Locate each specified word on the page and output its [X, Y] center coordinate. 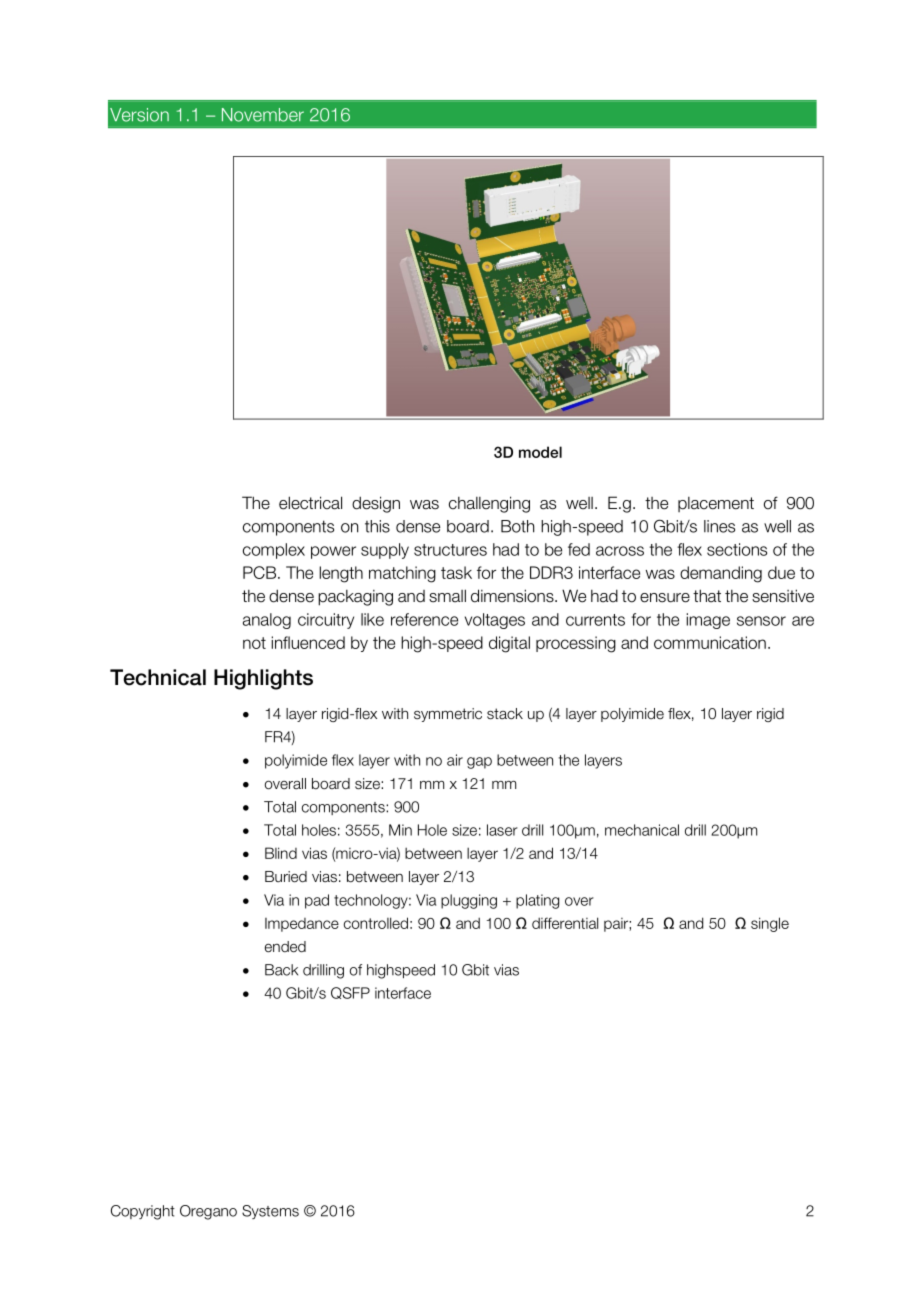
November [263, 115]
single [770, 924]
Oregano [208, 1212]
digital [509, 644]
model [540, 452]
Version [139, 115]
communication [710, 642]
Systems [270, 1212]
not [254, 643]
